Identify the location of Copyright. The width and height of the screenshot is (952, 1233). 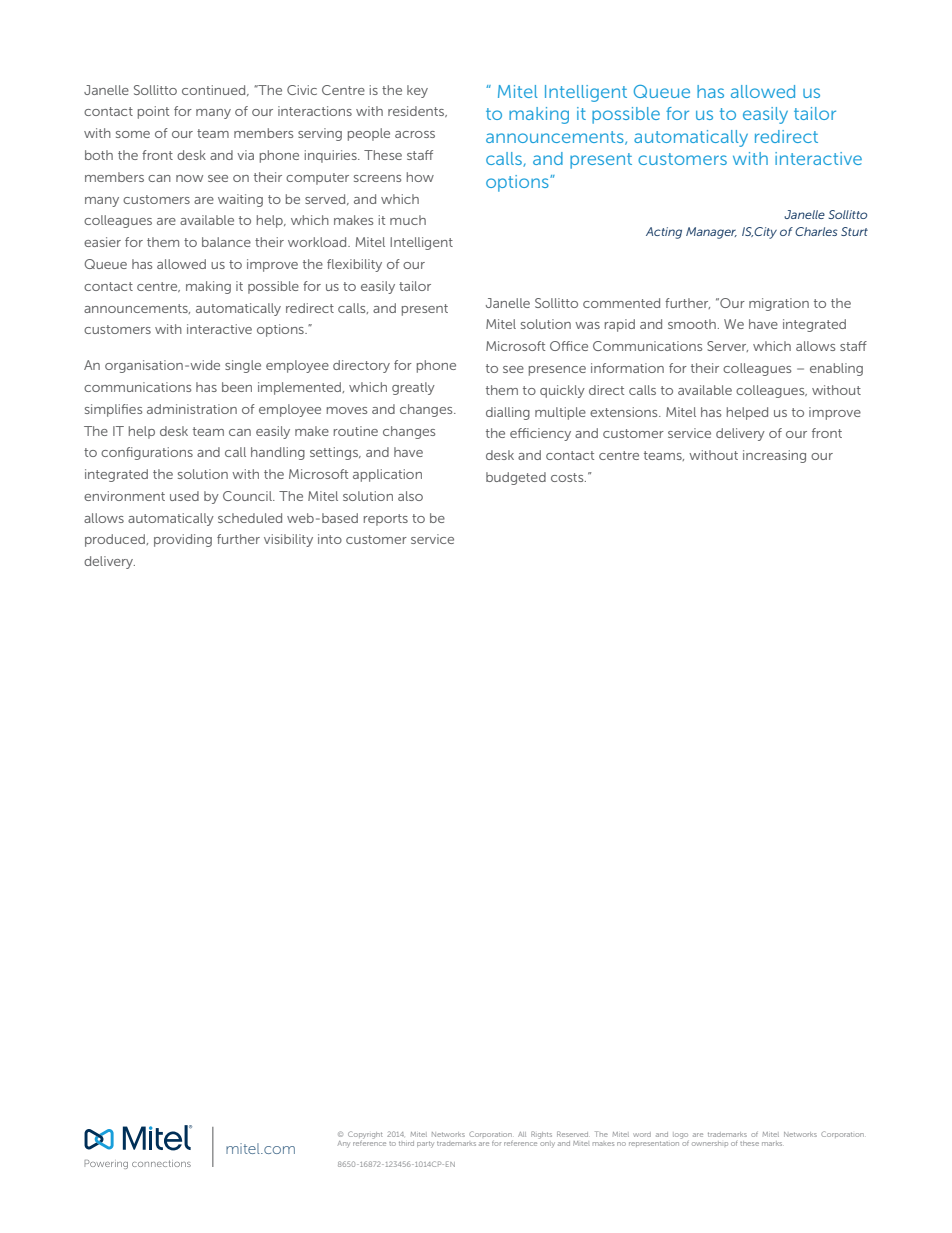
(365, 1136).
